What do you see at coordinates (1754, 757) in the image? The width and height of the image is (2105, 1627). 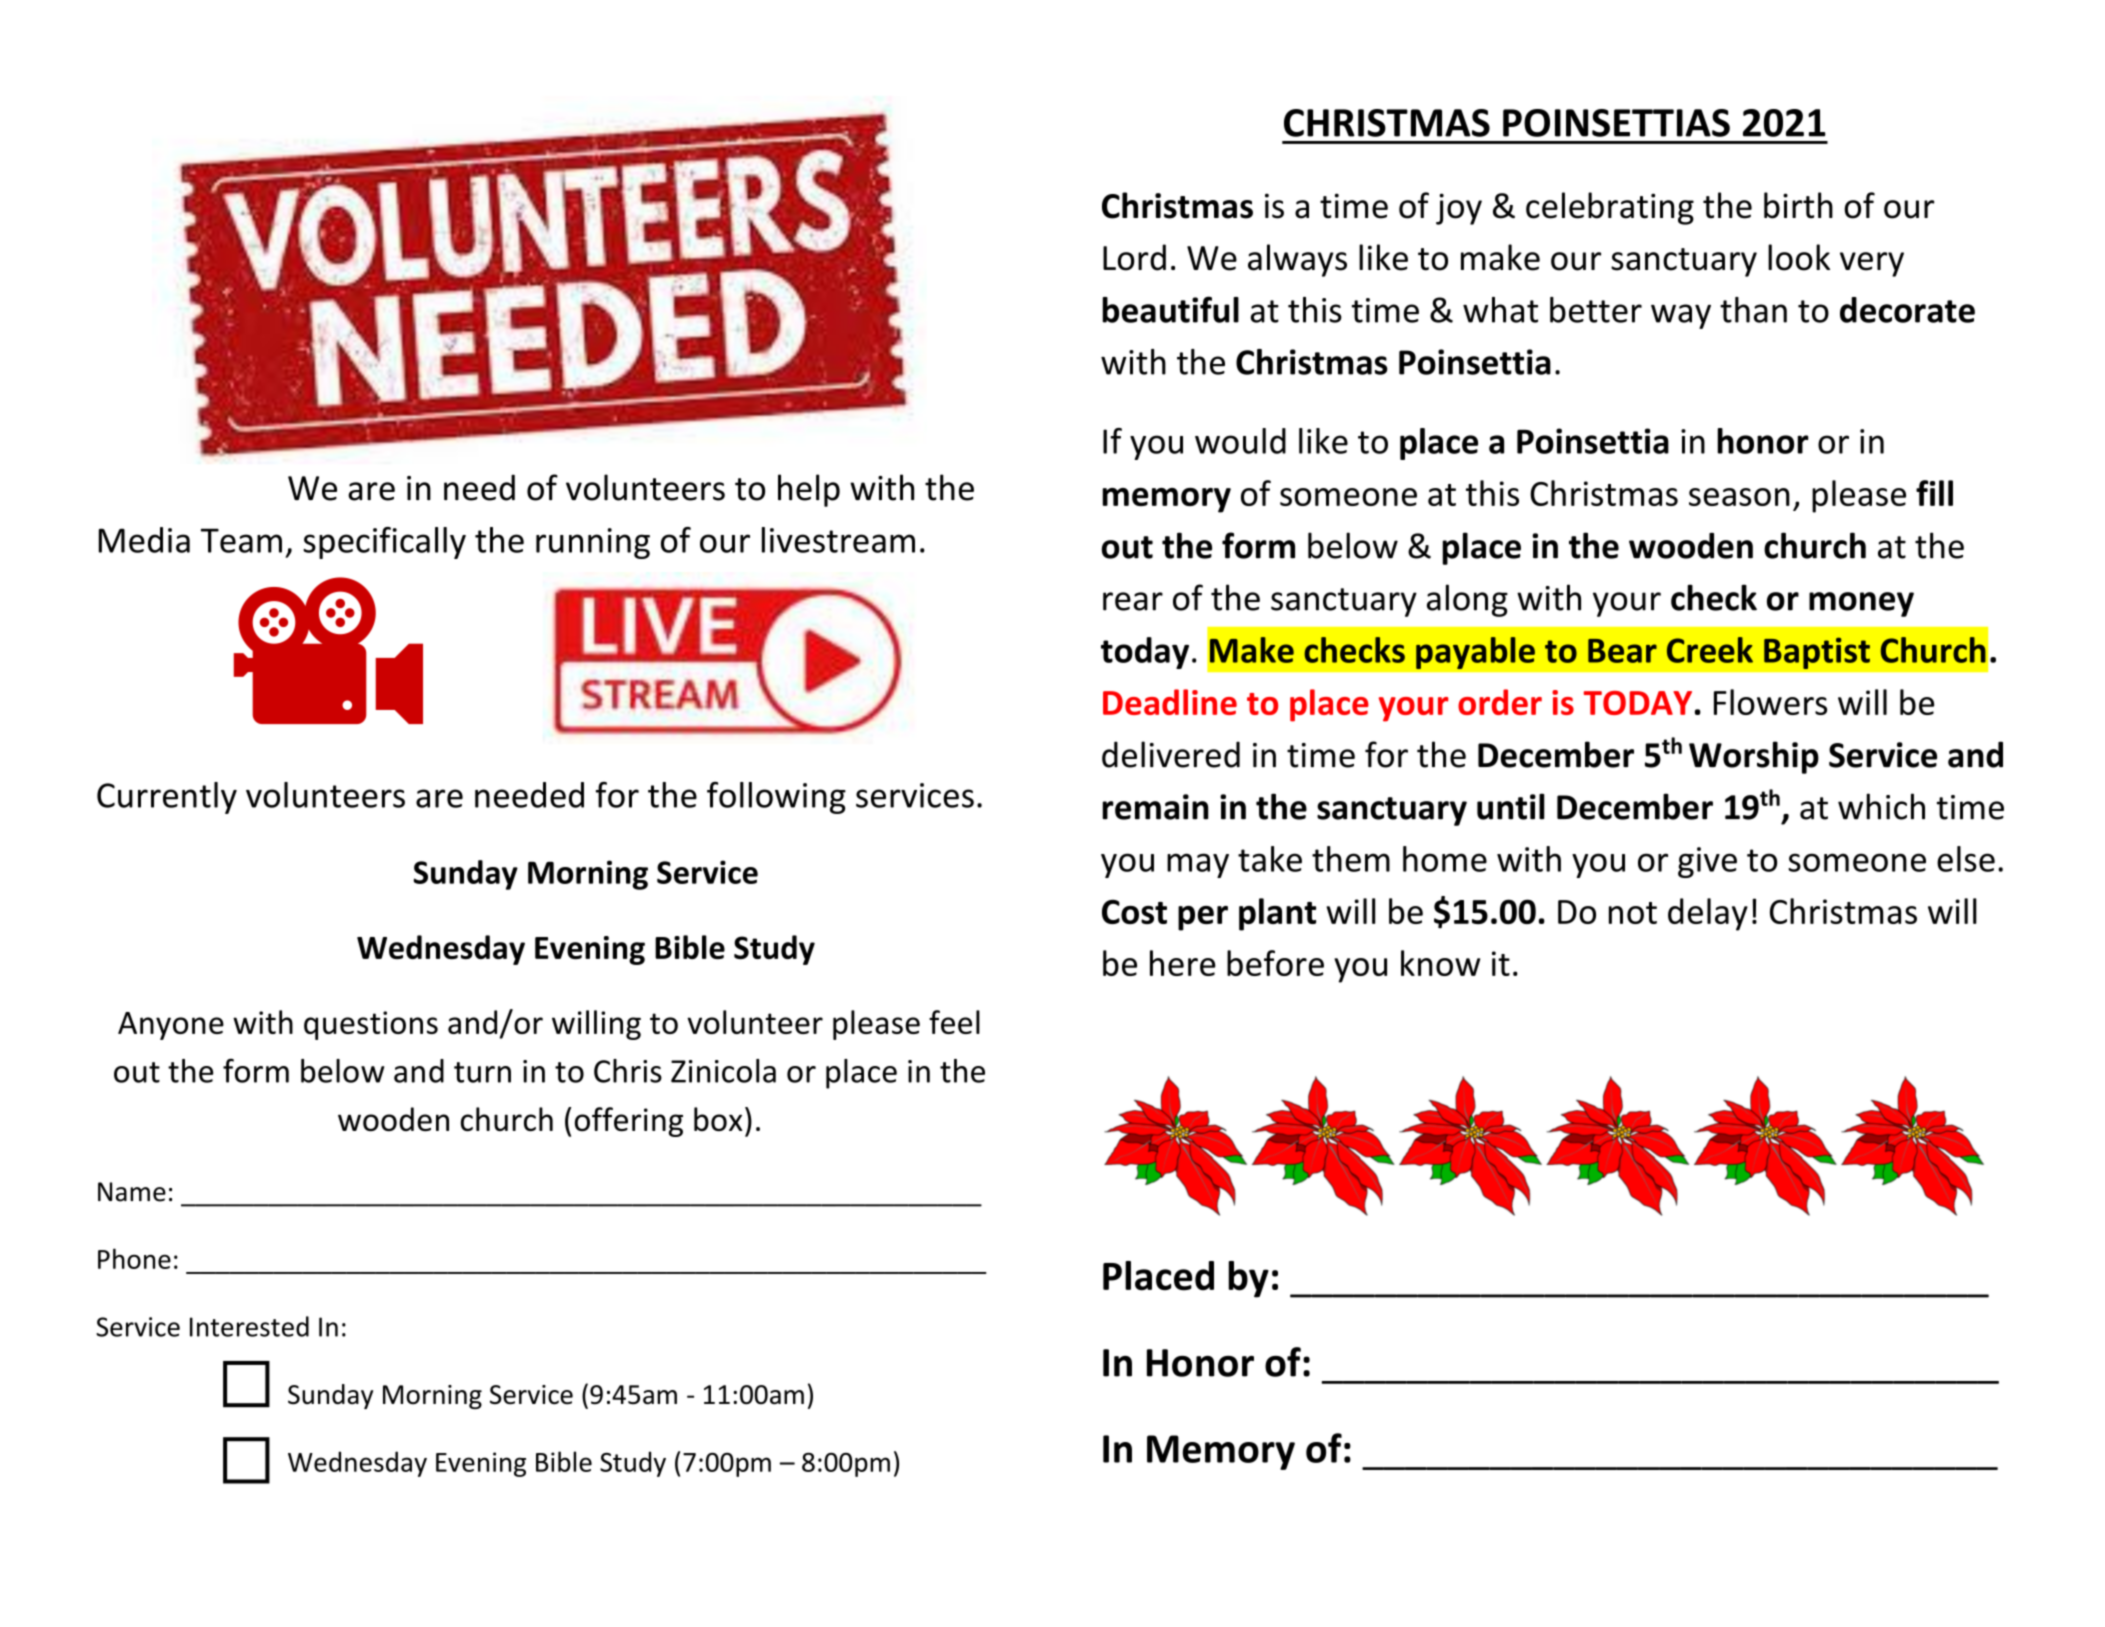 I see `Worship` at bounding box center [1754, 757].
